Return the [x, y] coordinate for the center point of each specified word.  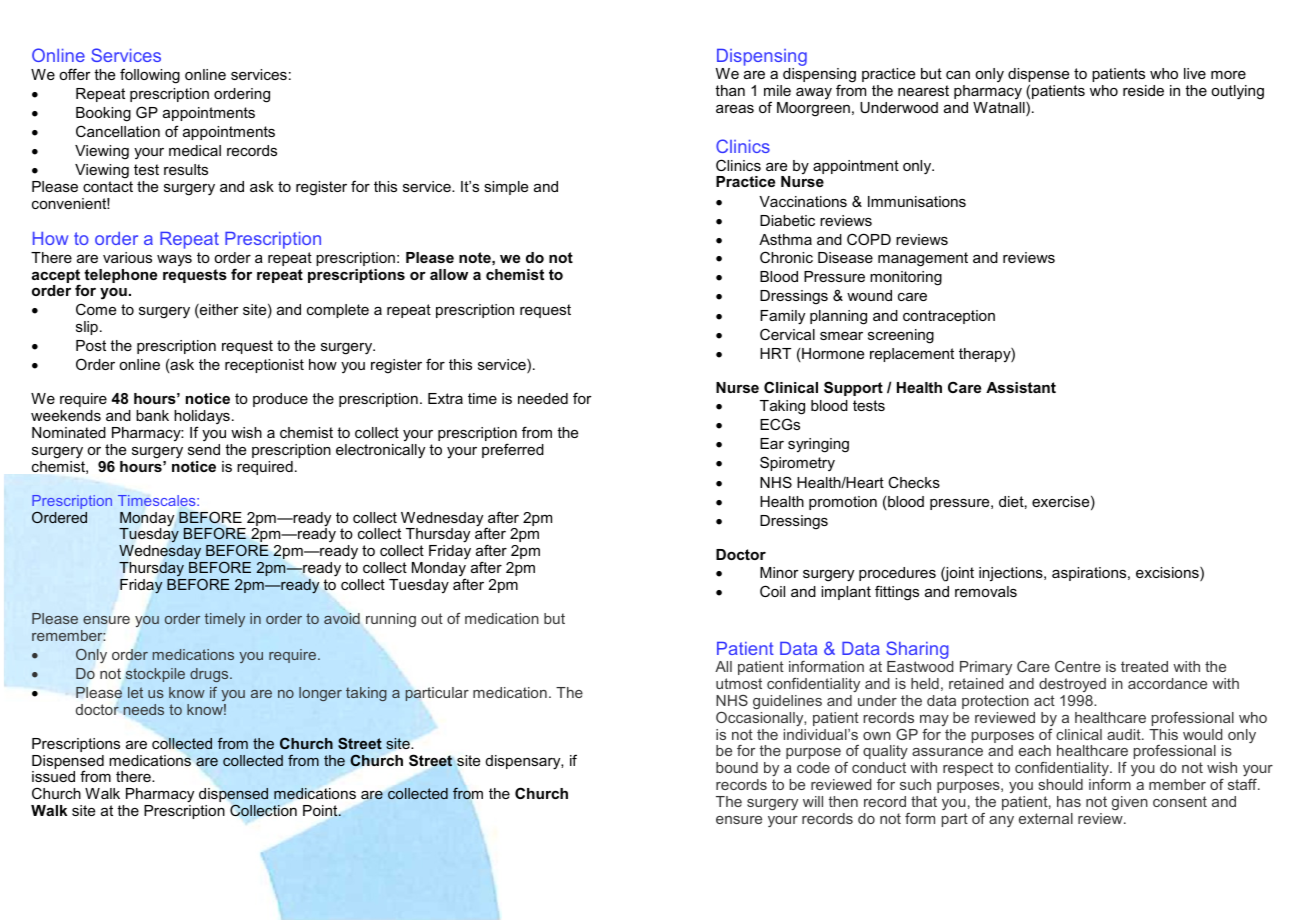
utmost [739, 683]
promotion [843, 503]
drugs [210, 675]
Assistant [1021, 387]
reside [1143, 90]
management [923, 259]
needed [543, 398]
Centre [1078, 666]
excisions [1168, 574]
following [150, 76]
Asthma [785, 239]
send [204, 449]
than [730, 90]
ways [174, 260]
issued [53, 776]
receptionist [264, 366]
